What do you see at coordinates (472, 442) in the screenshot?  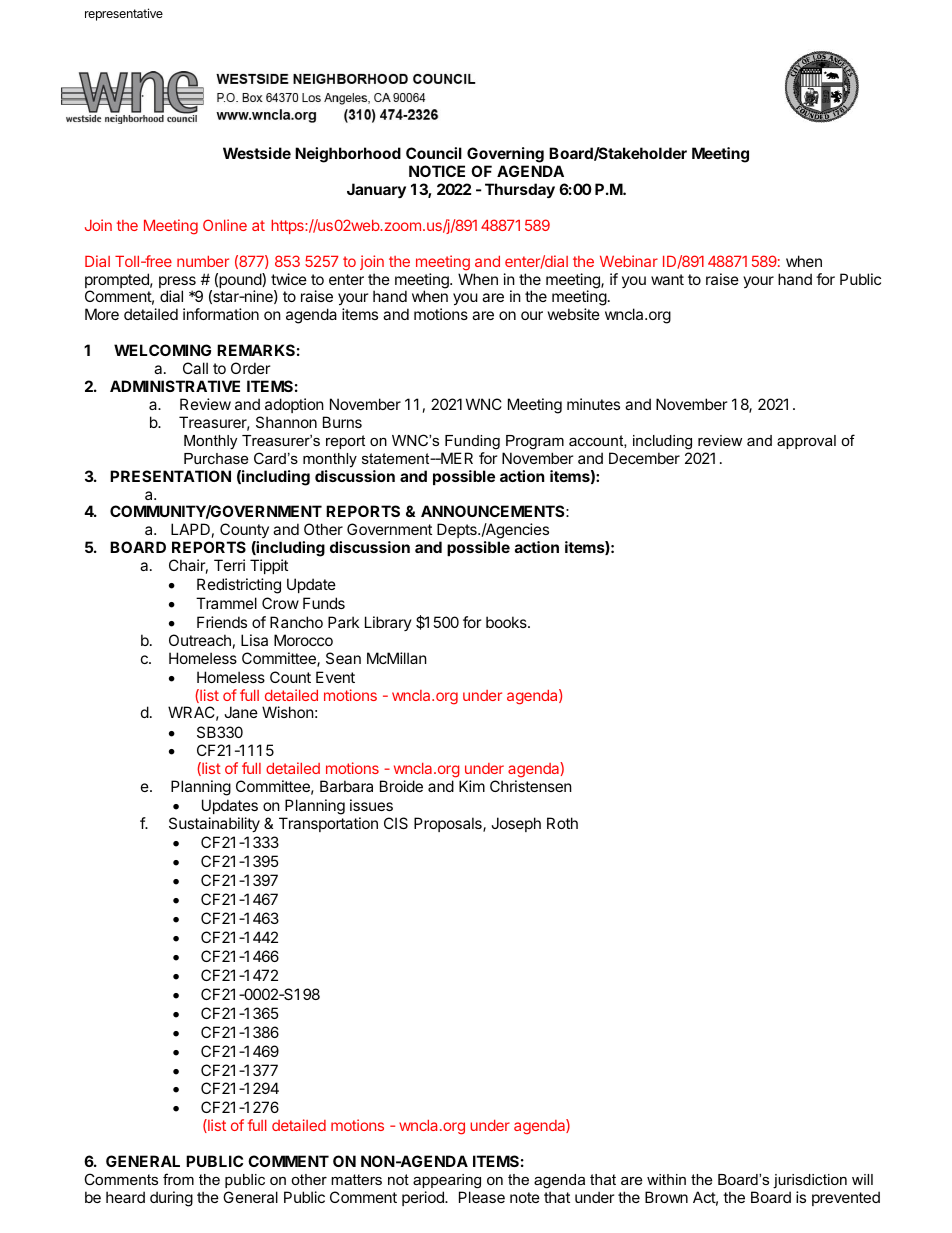 I see `Funding` at bounding box center [472, 442].
